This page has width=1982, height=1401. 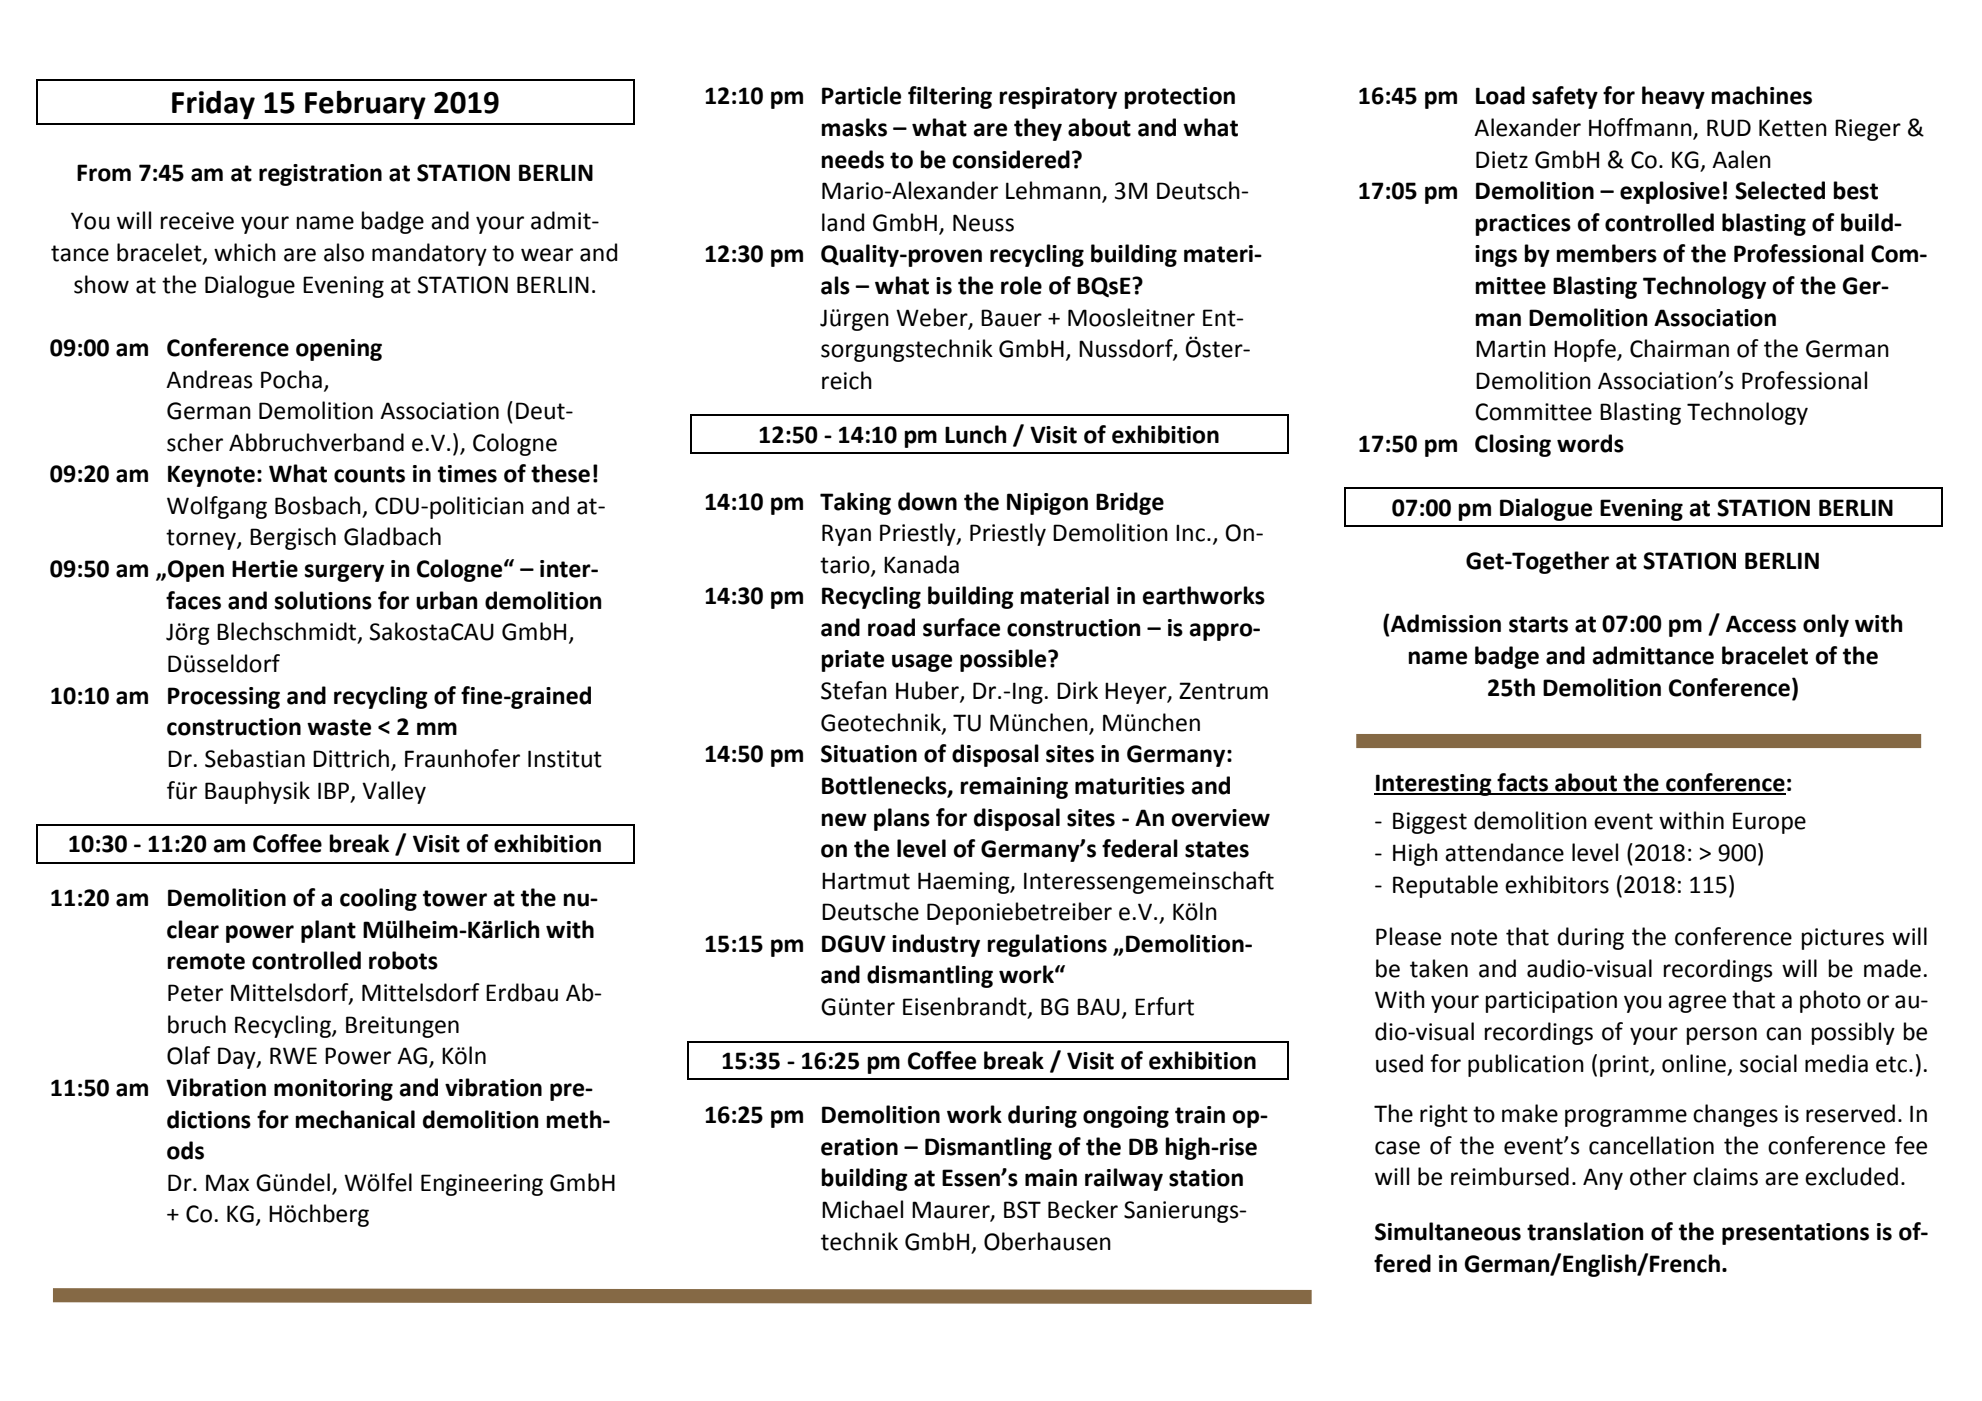 What do you see at coordinates (1761, 624) in the page?
I see `Access` at bounding box center [1761, 624].
